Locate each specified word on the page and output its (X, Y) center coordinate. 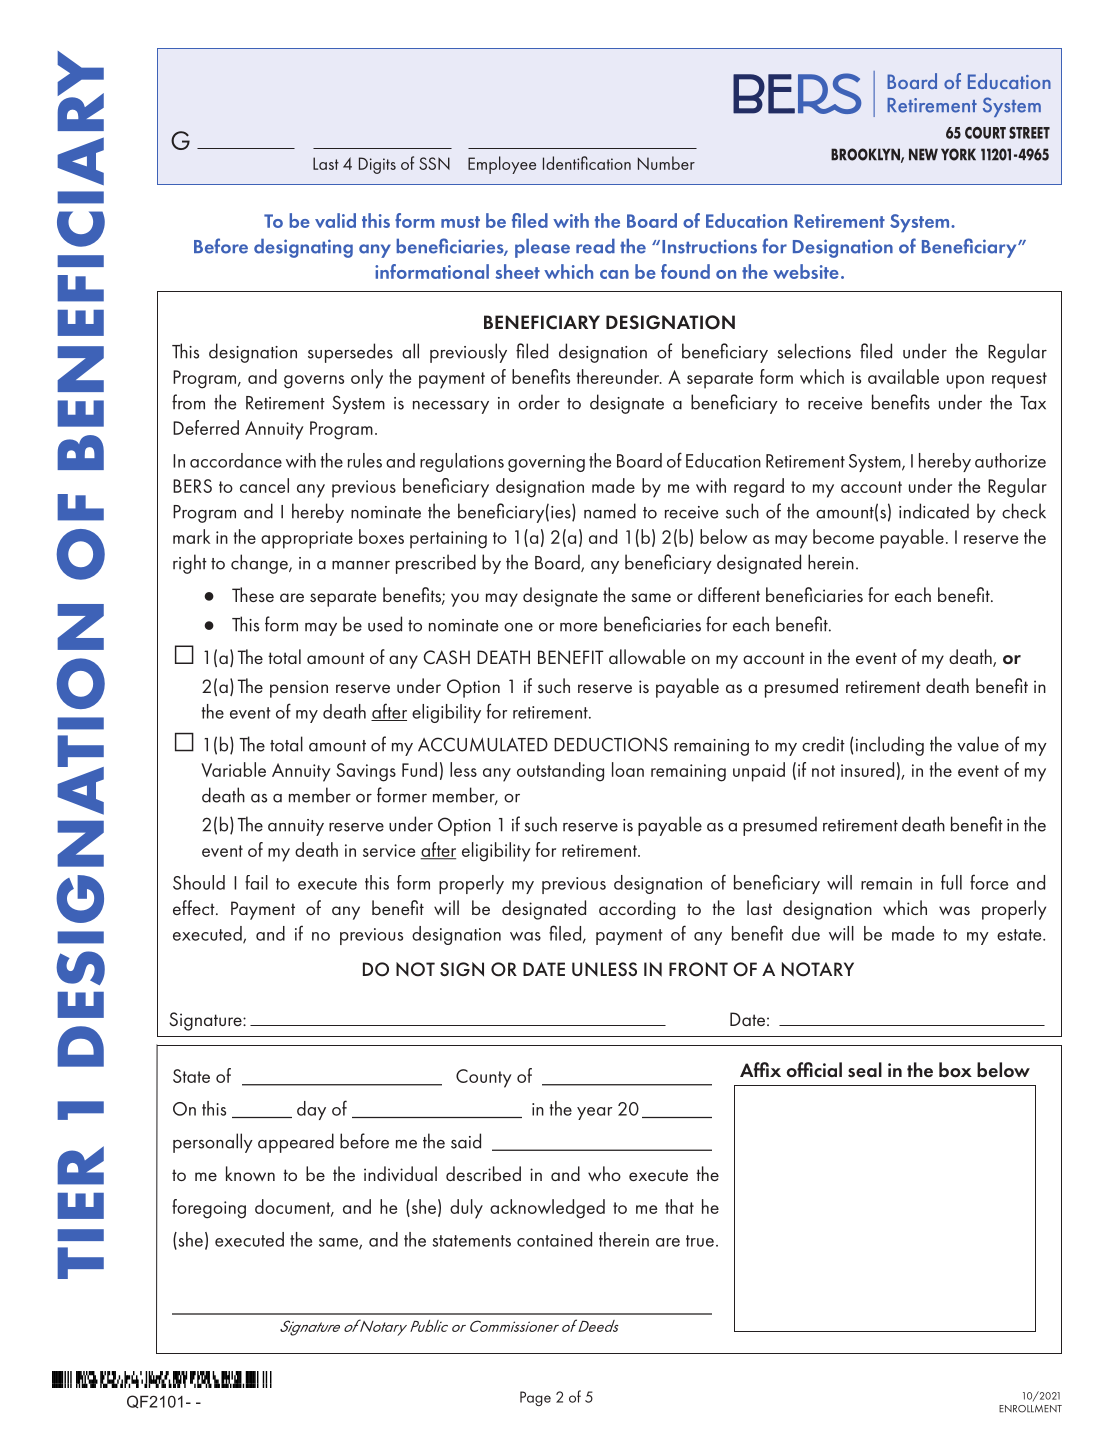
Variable (233, 769)
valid (335, 220)
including (890, 746)
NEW (923, 154)
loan (628, 769)
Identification (587, 163)
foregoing (209, 1209)
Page (535, 1398)
